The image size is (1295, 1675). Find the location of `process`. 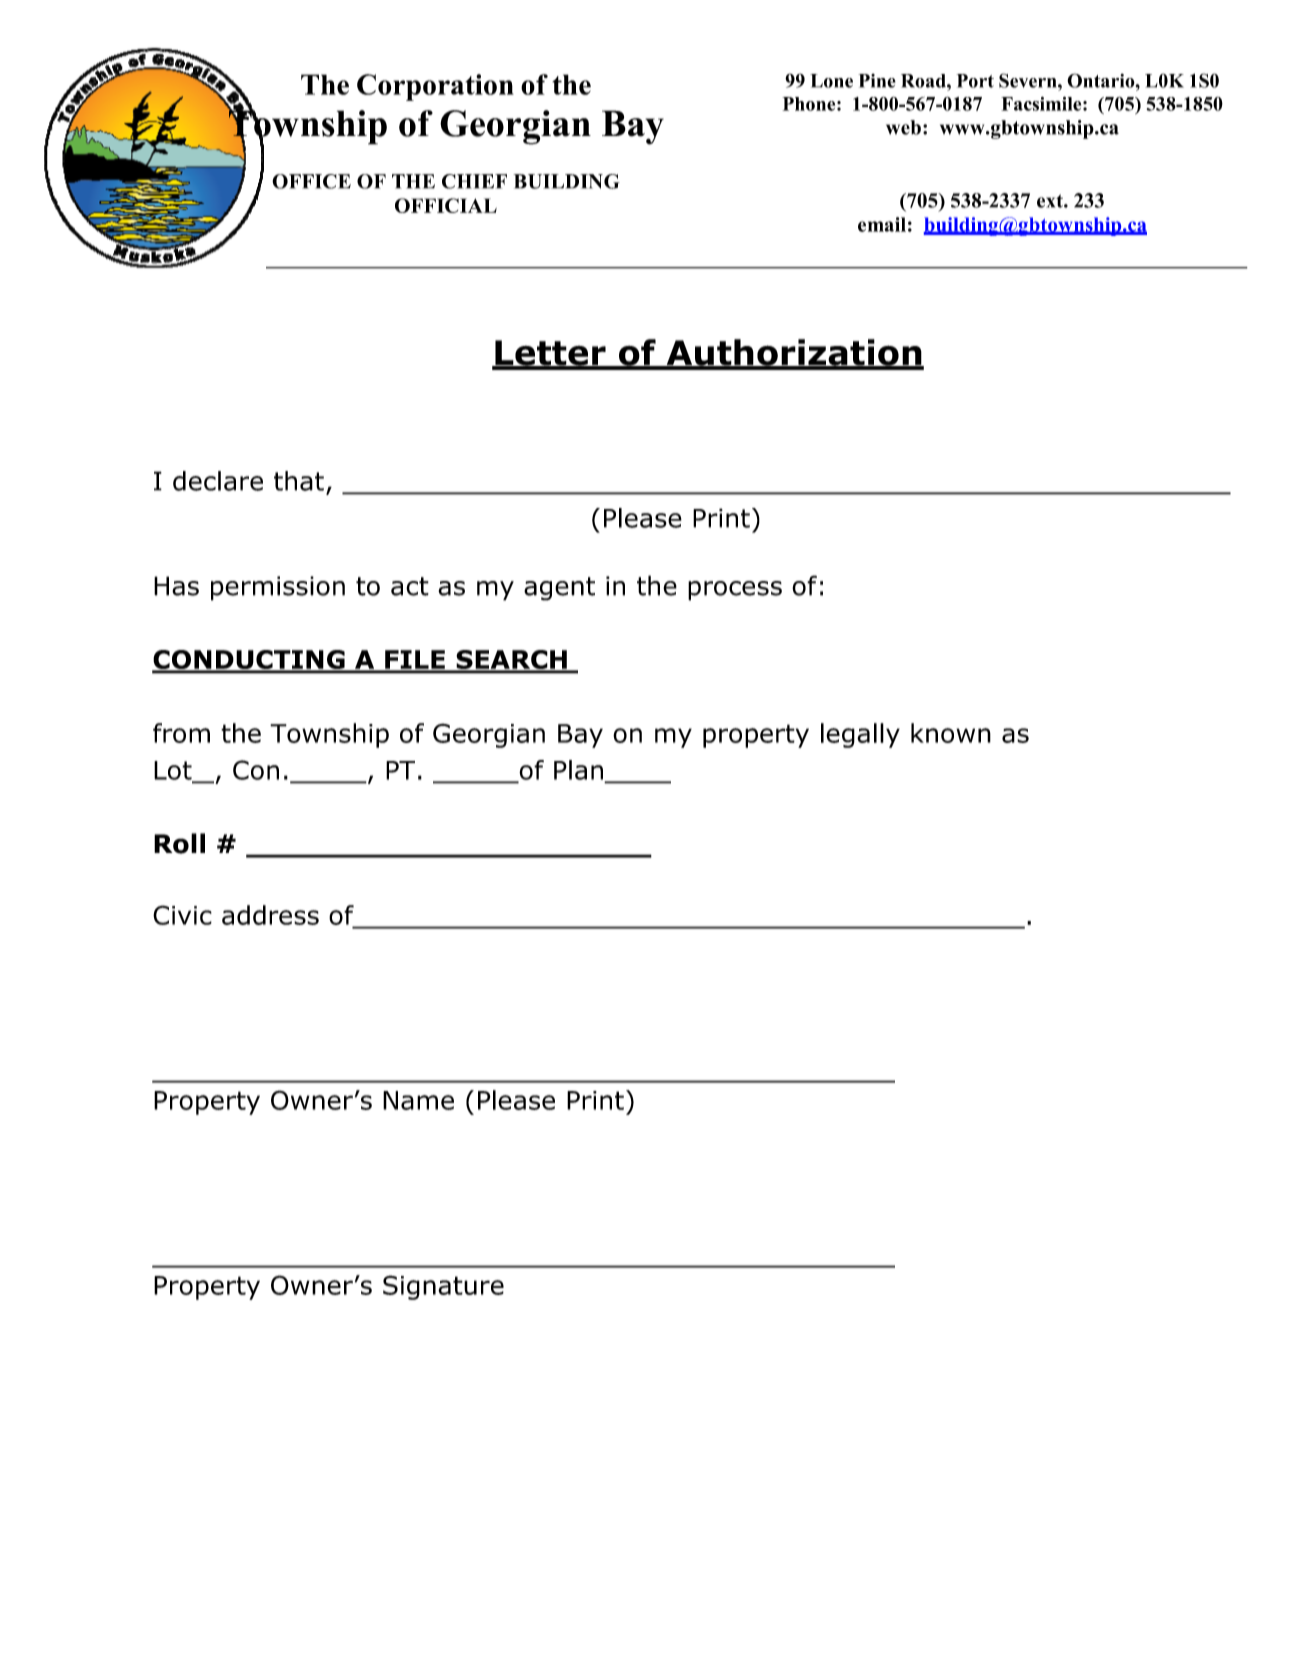

process is located at coordinates (735, 591).
